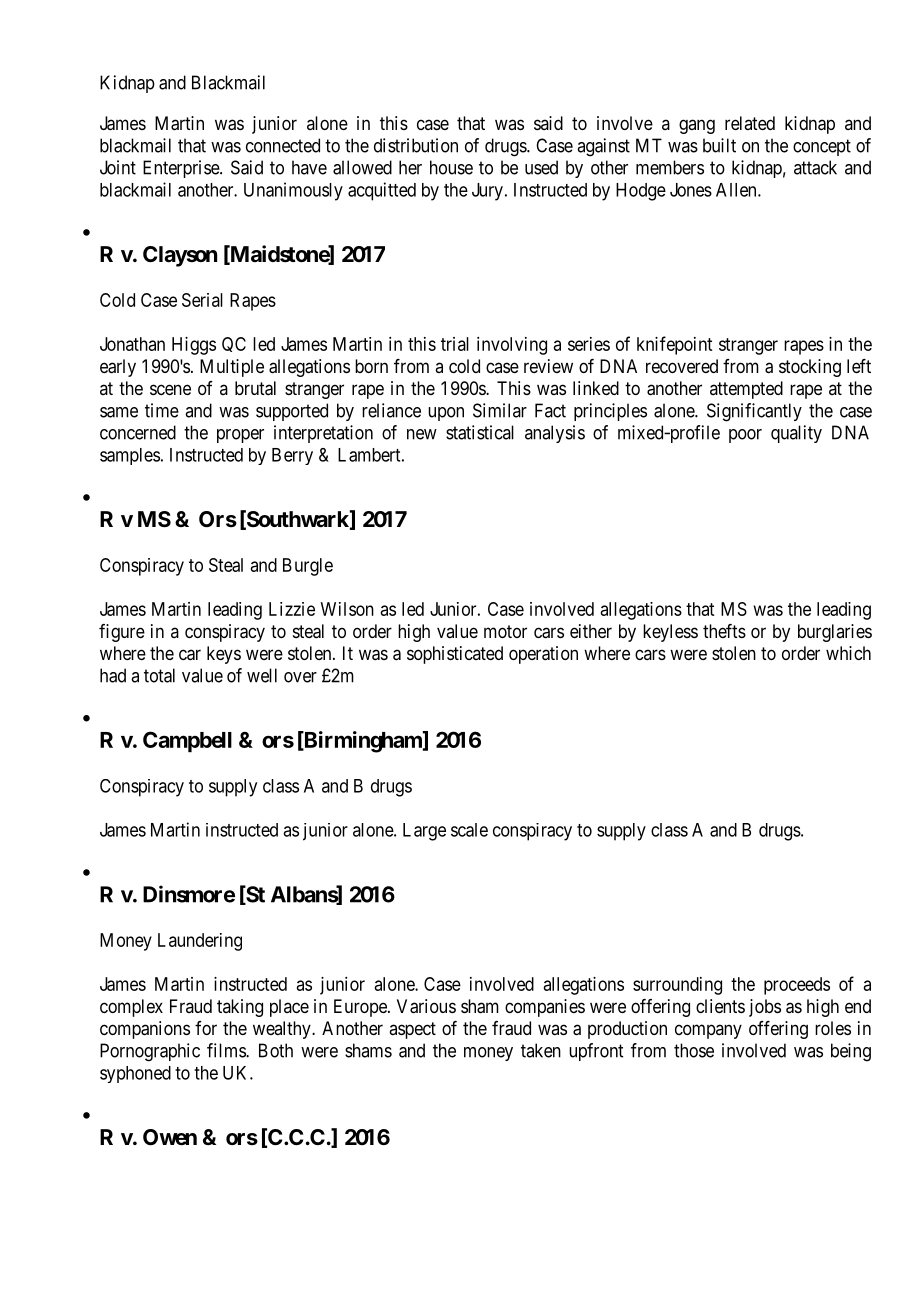 The image size is (924, 1308). Describe the element at coordinates (469, 830) in the page. I see `scale` at that location.
